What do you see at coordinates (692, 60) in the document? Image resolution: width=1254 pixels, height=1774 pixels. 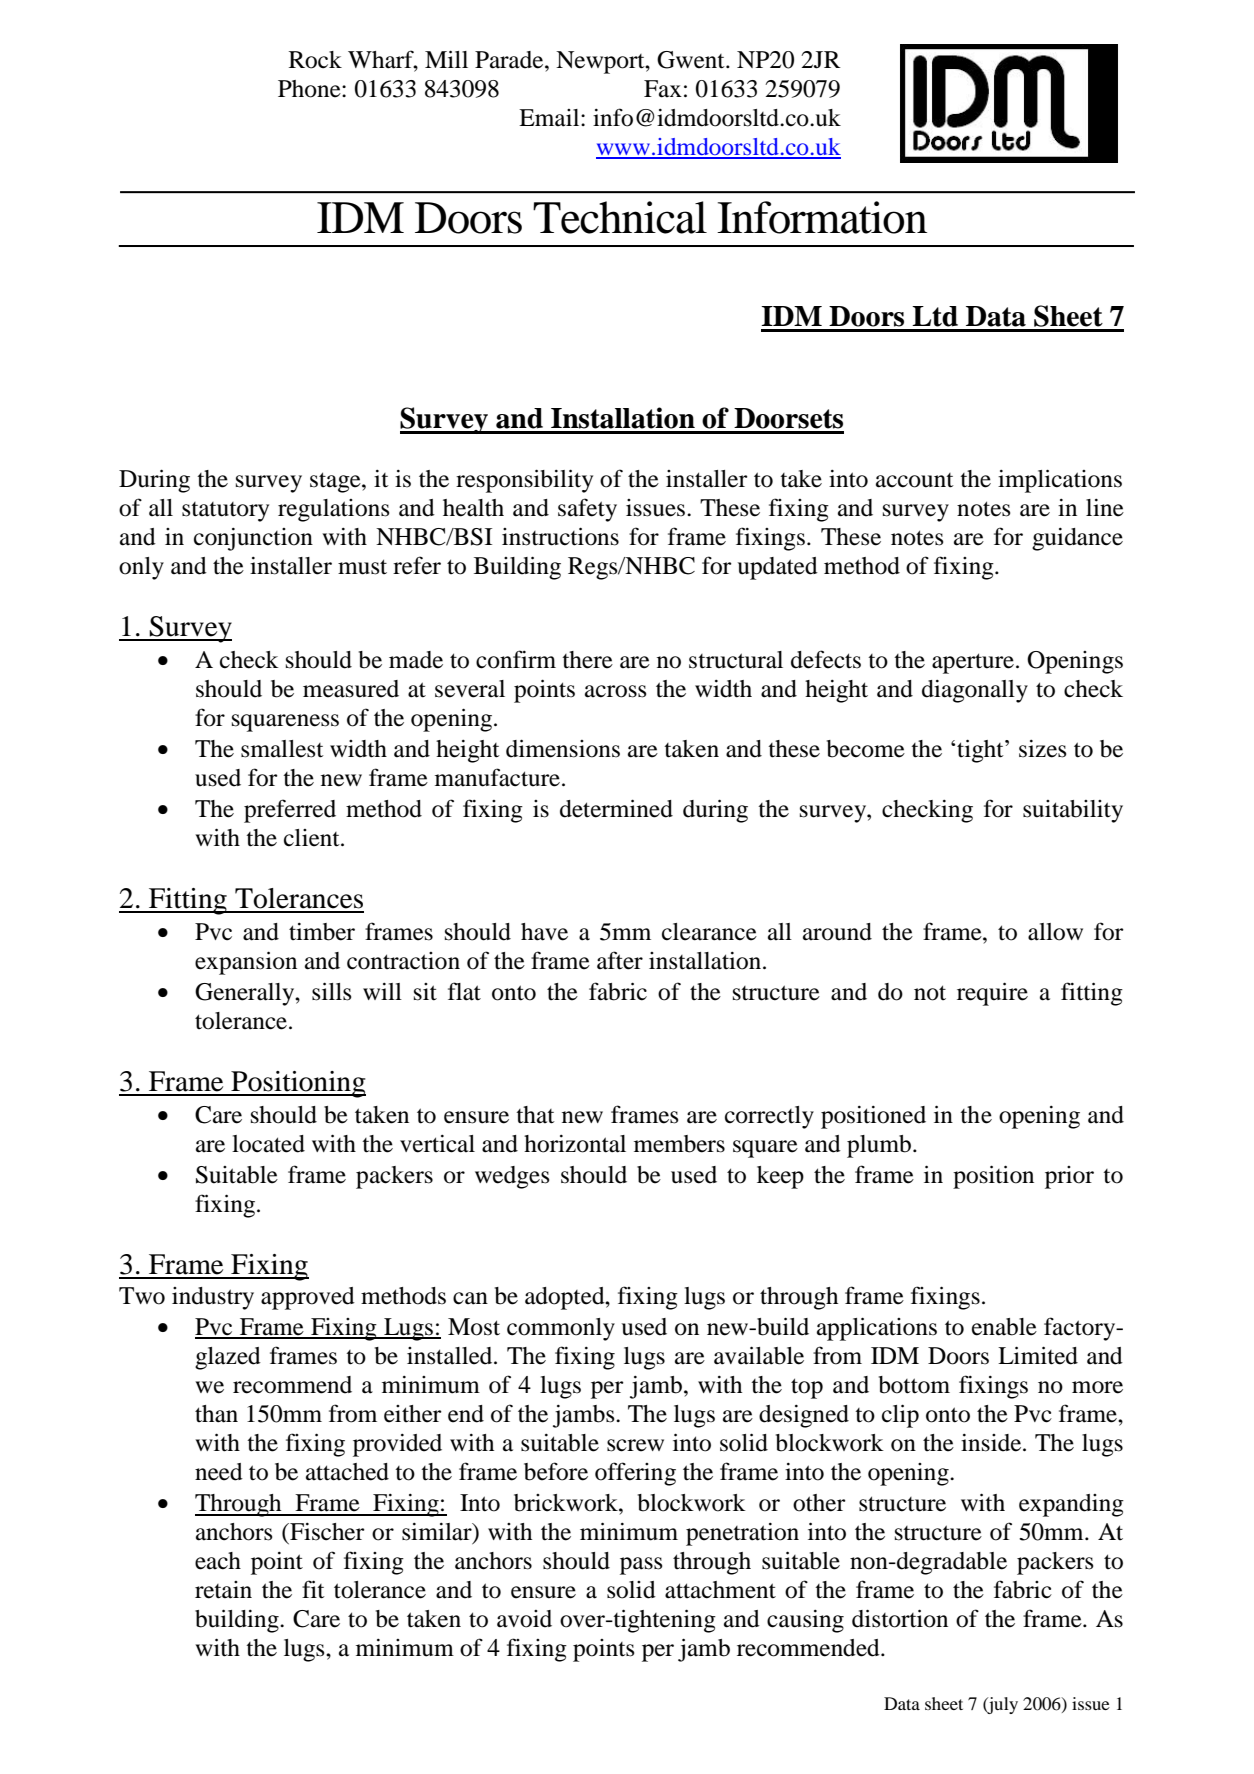 I see `Gwent` at bounding box center [692, 60].
